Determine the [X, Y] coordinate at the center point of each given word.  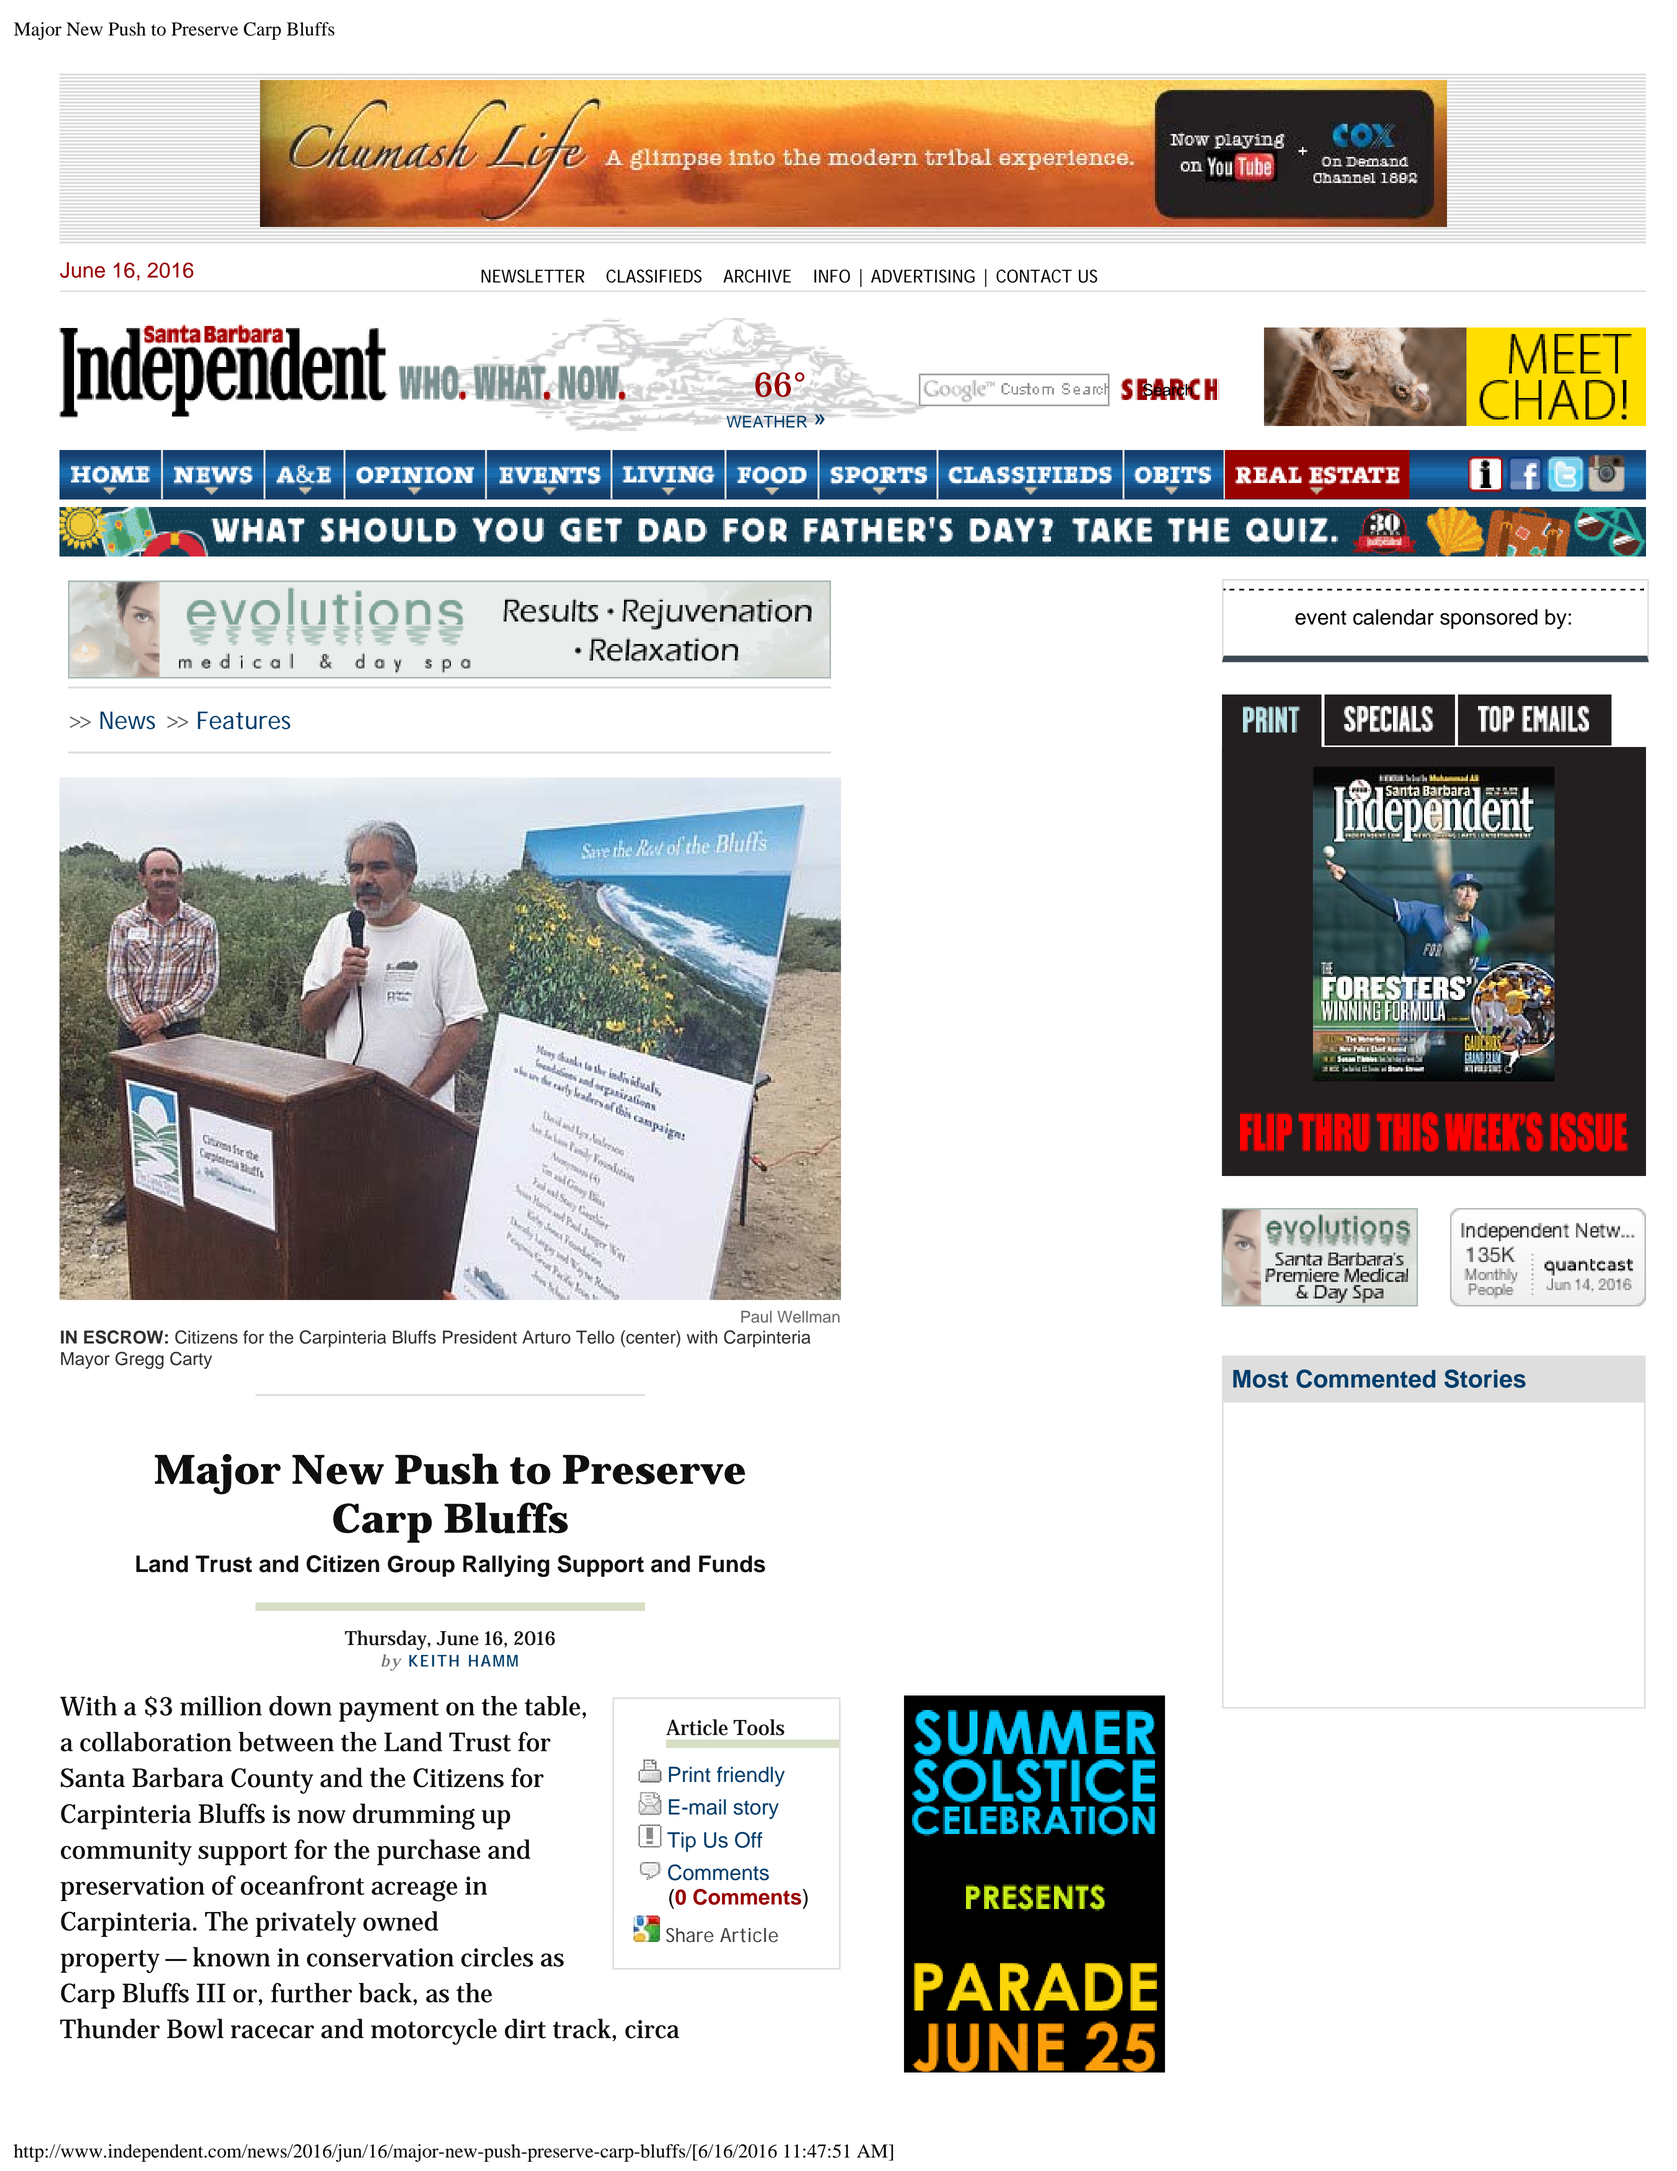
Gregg [139, 1360]
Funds [732, 1564]
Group [421, 1566]
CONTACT [1034, 276]
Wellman [808, 1317]
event [1320, 617]
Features [244, 720]
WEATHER [768, 420]
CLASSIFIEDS [654, 276]
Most [1260, 1379]
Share [690, 1935]
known [231, 1957]
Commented [1366, 1378]
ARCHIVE [757, 276]
